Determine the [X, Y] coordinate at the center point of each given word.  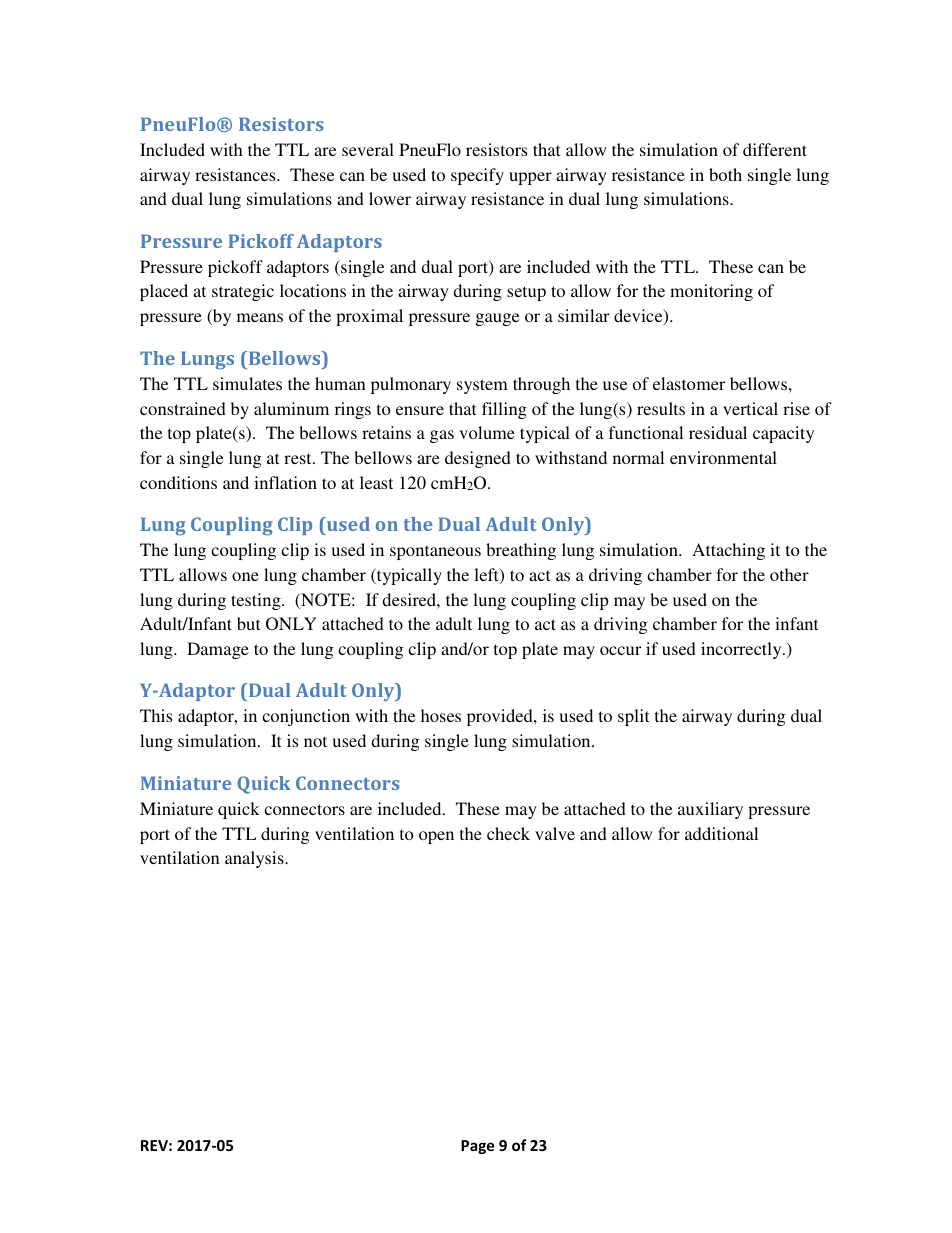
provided [501, 717]
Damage [218, 650]
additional [721, 833]
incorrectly [742, 650]
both [725, 174]
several [368, 149]
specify [477, 176]
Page [477, 1147]
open [436, 837]
